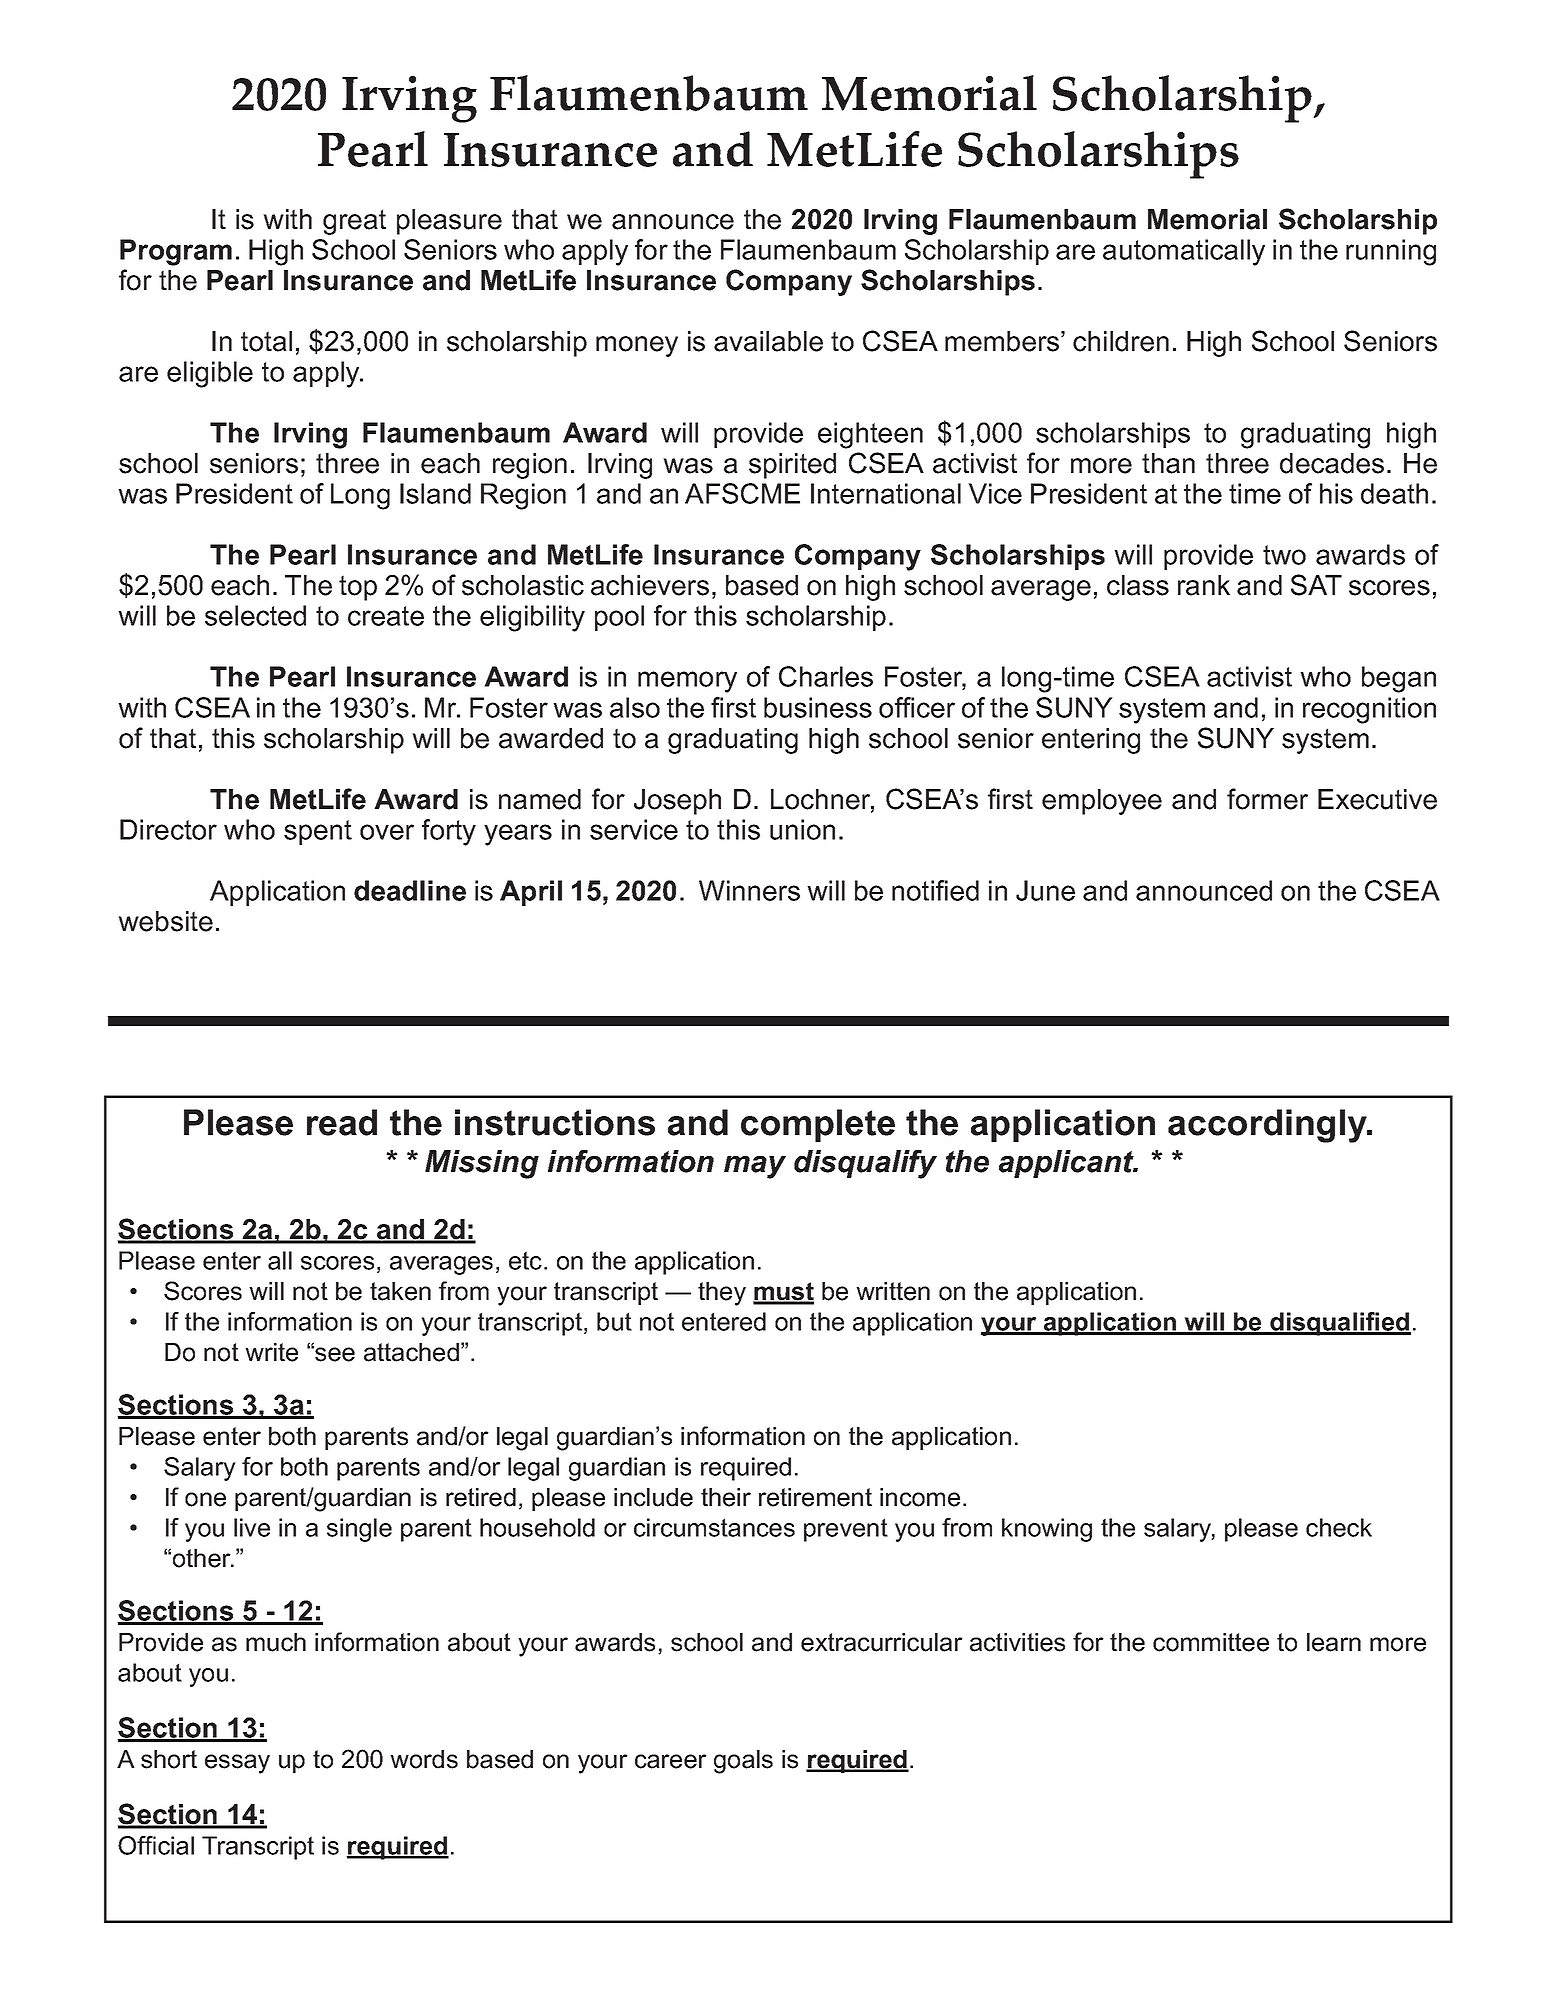 The height and width of the image is (2014, 1557). Describe the element at coordinates (768, 341) in the image. I see `available` at that location.
